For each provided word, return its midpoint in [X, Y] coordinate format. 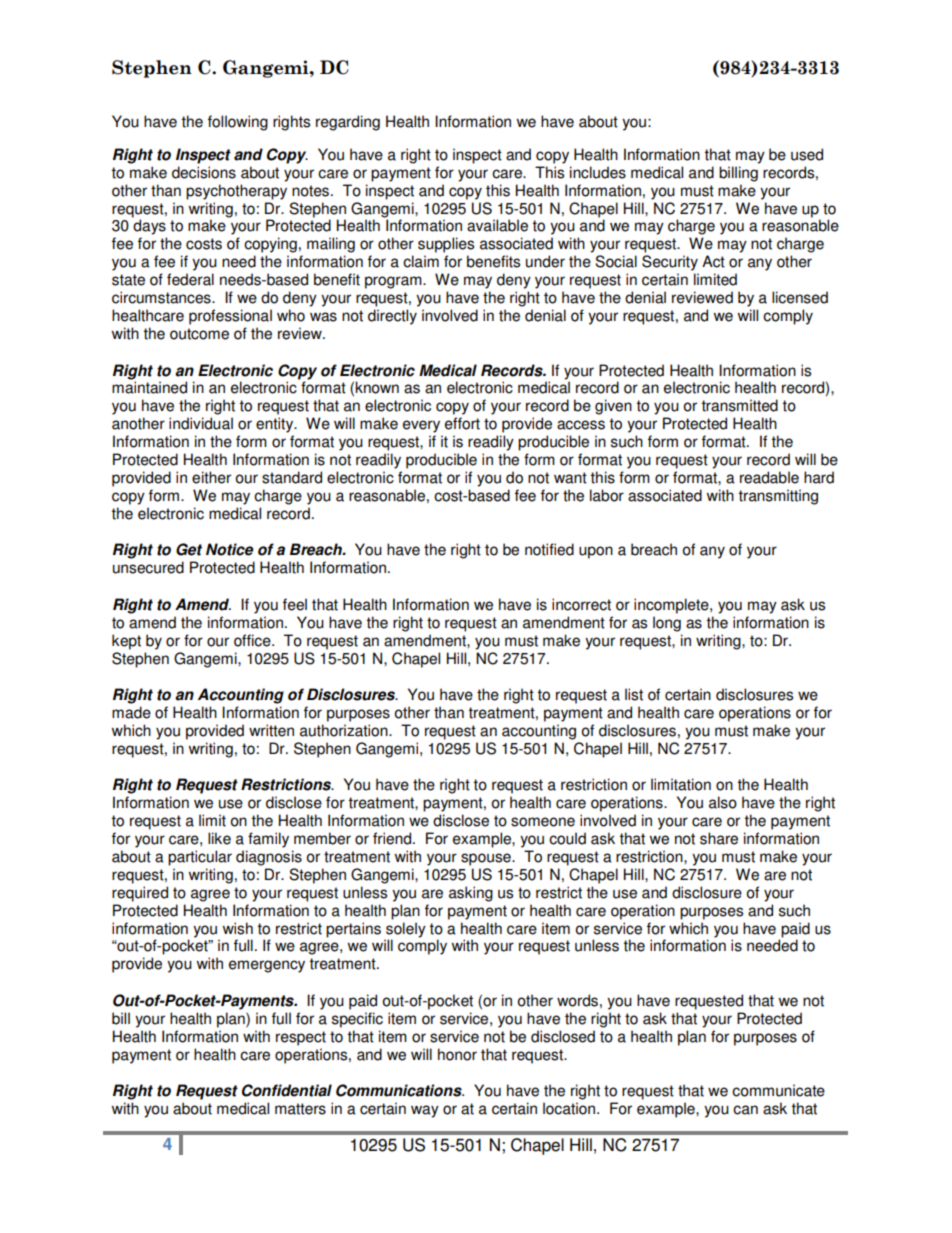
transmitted [739, 405]
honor [457, 1054]
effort [462, 423]
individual [201, 423]
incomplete [672, 606]
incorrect [581, 604]
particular [200, 858]
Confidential [287, 1090]
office [253, 640]
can [745, 1110]
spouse [487, 859]
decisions [204, 172]
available [497, 225]
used [807, 154]
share [719, 838]
